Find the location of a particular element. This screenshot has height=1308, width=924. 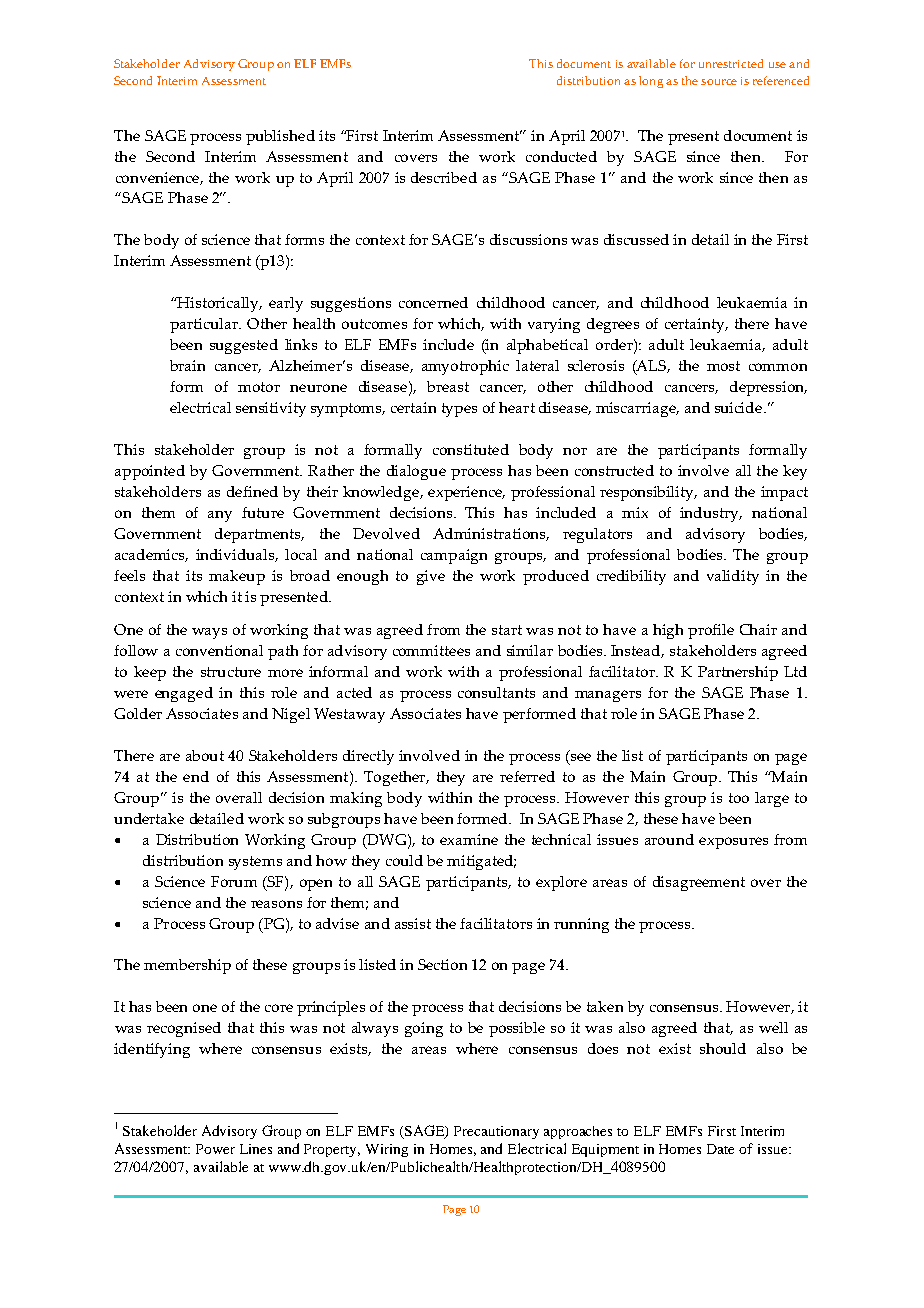

too is located at coordinates (739, 798).
